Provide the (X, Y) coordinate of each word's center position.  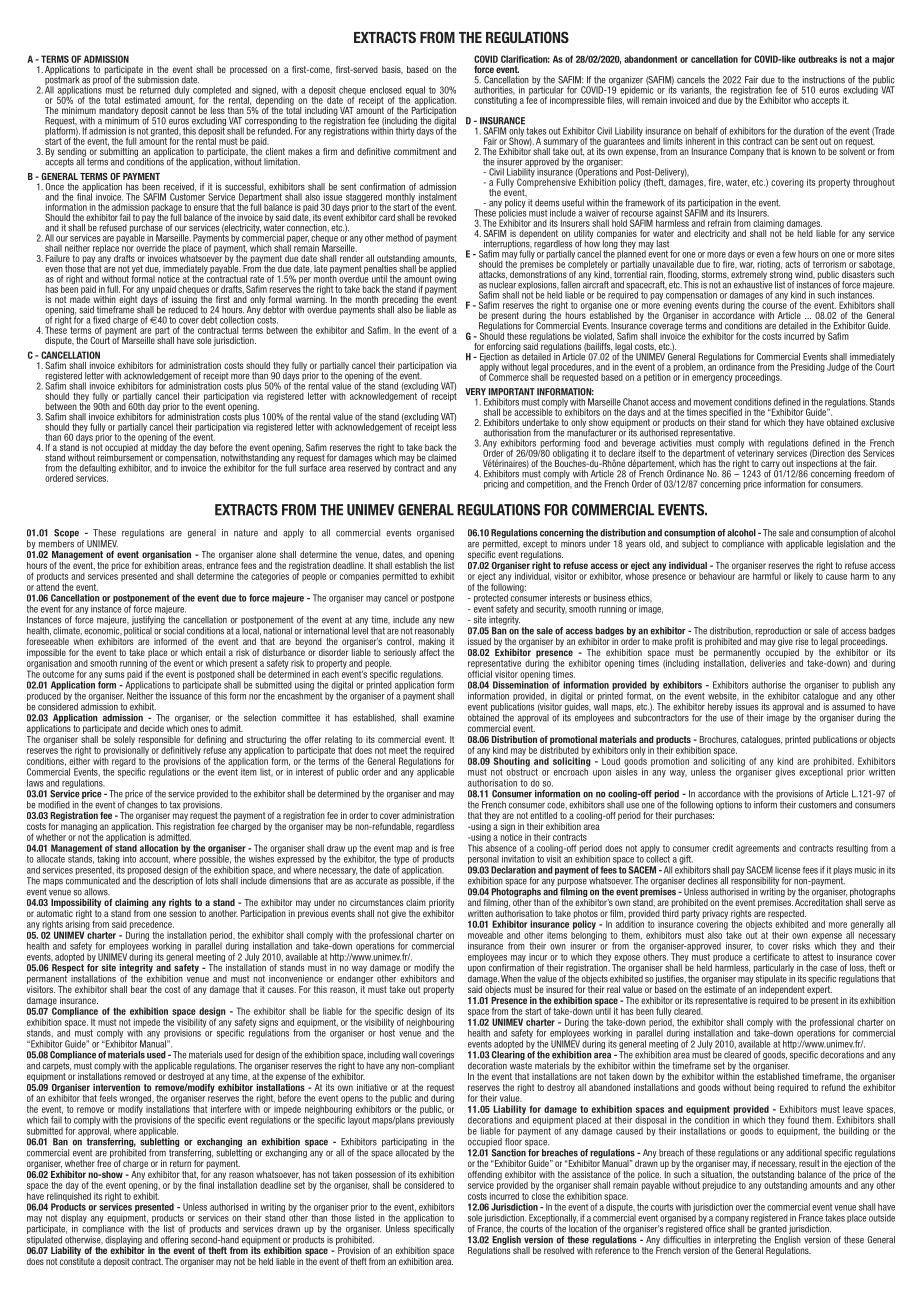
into (129, 859)
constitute (77, 1260)
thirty (406, 131)
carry (769, 466)
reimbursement (125, 457)
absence (501, 847)
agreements (757, 849)
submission (158, 80)
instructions (824, 80)
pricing (496, 485)
